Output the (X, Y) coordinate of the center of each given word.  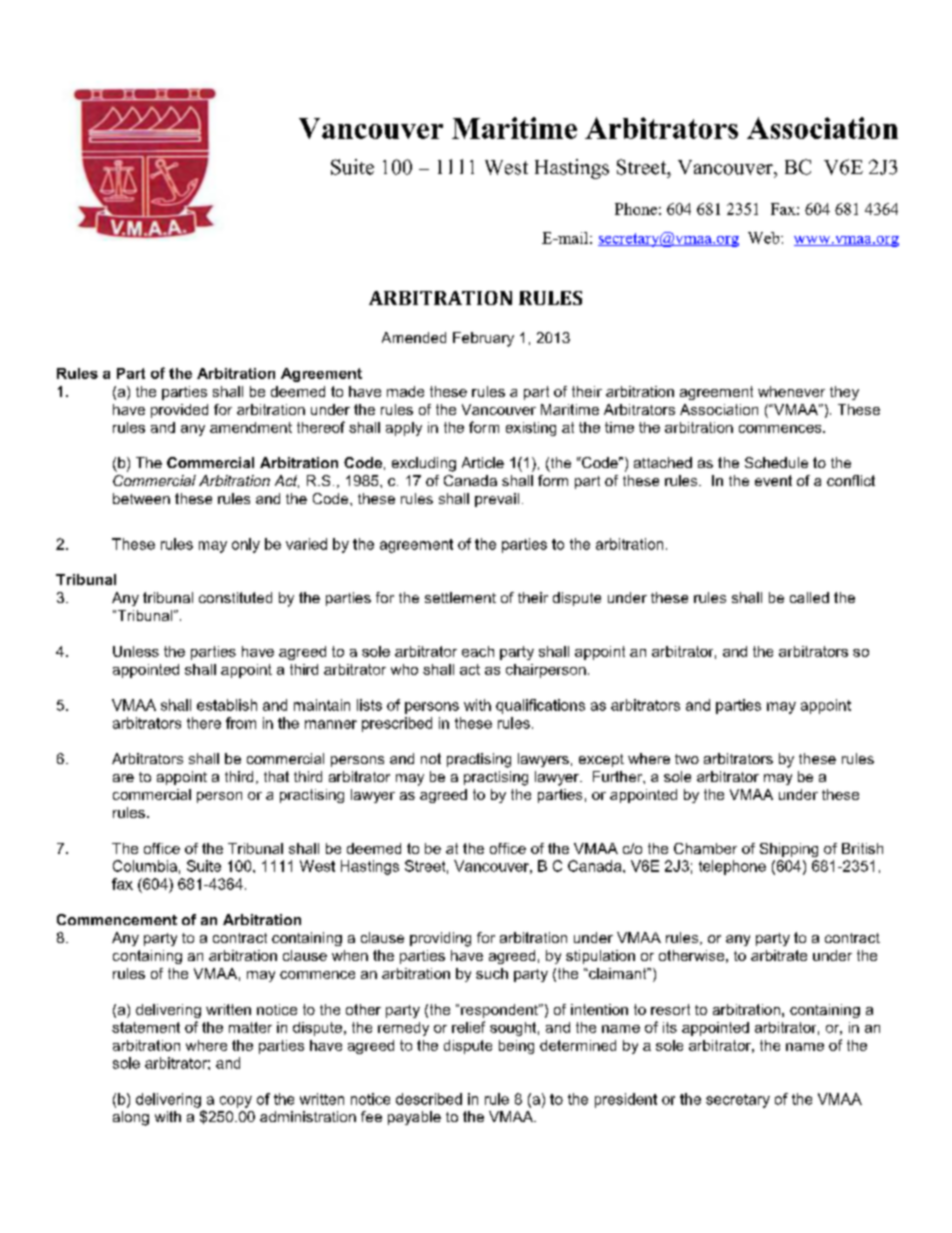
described (429, 1099)
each (478, 651)
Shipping (789, 850)
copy (236, 1102)
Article (483, 462)
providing (440, 939)
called (809, 597)
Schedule (776, 462)
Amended (414, 337)
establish (227, 705)
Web (765, 238)
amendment (251, 427)
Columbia (145, 866)
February (483, 339)
